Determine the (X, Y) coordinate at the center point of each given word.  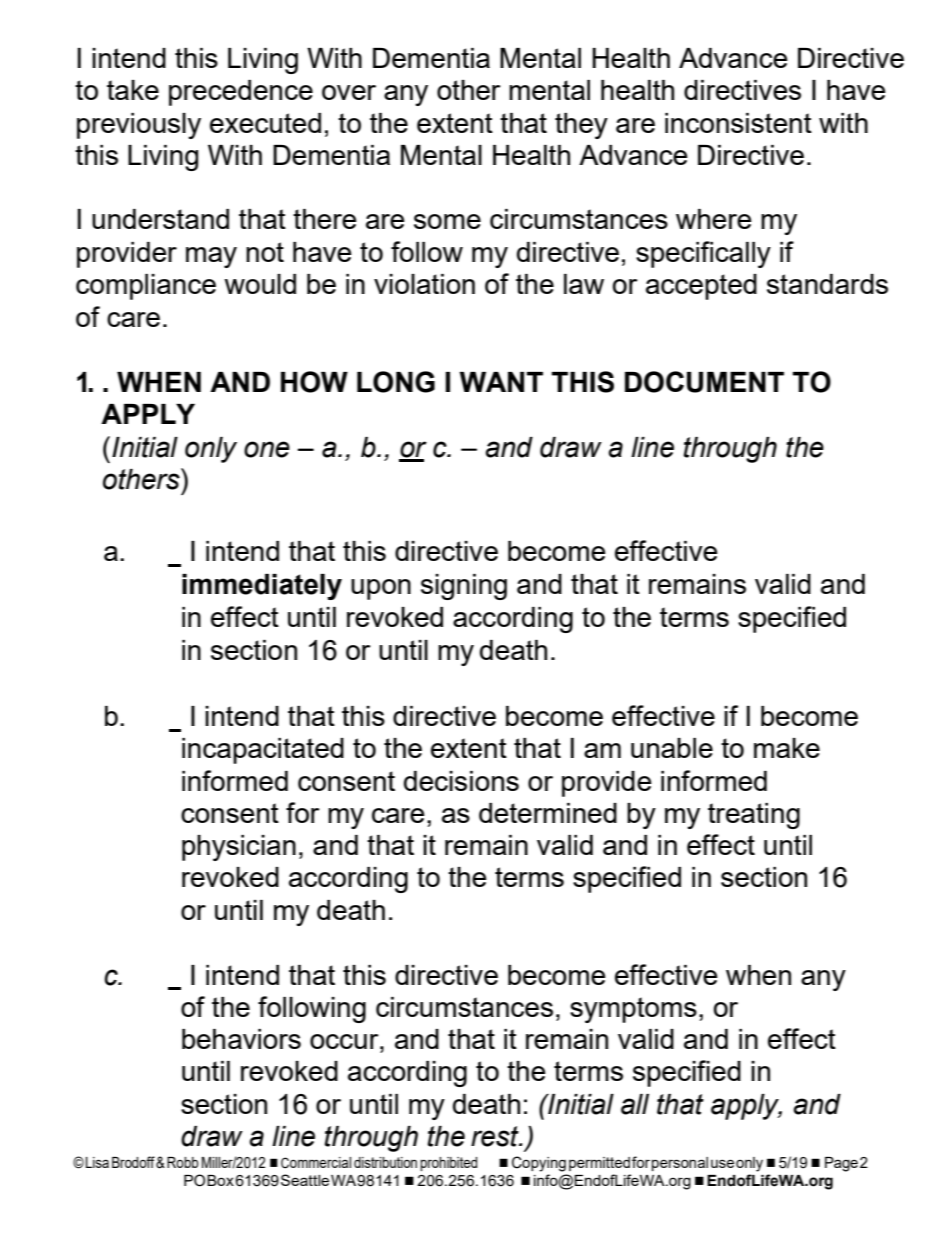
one (267, 449)
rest (496, 1136)
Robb (183, 1162)
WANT (501, 382)
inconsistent (738, 123)
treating (754, 816)
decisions (461, 781)
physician (239, 848)
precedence (241, 93)
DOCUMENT (704, 382)
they (581, 126)
